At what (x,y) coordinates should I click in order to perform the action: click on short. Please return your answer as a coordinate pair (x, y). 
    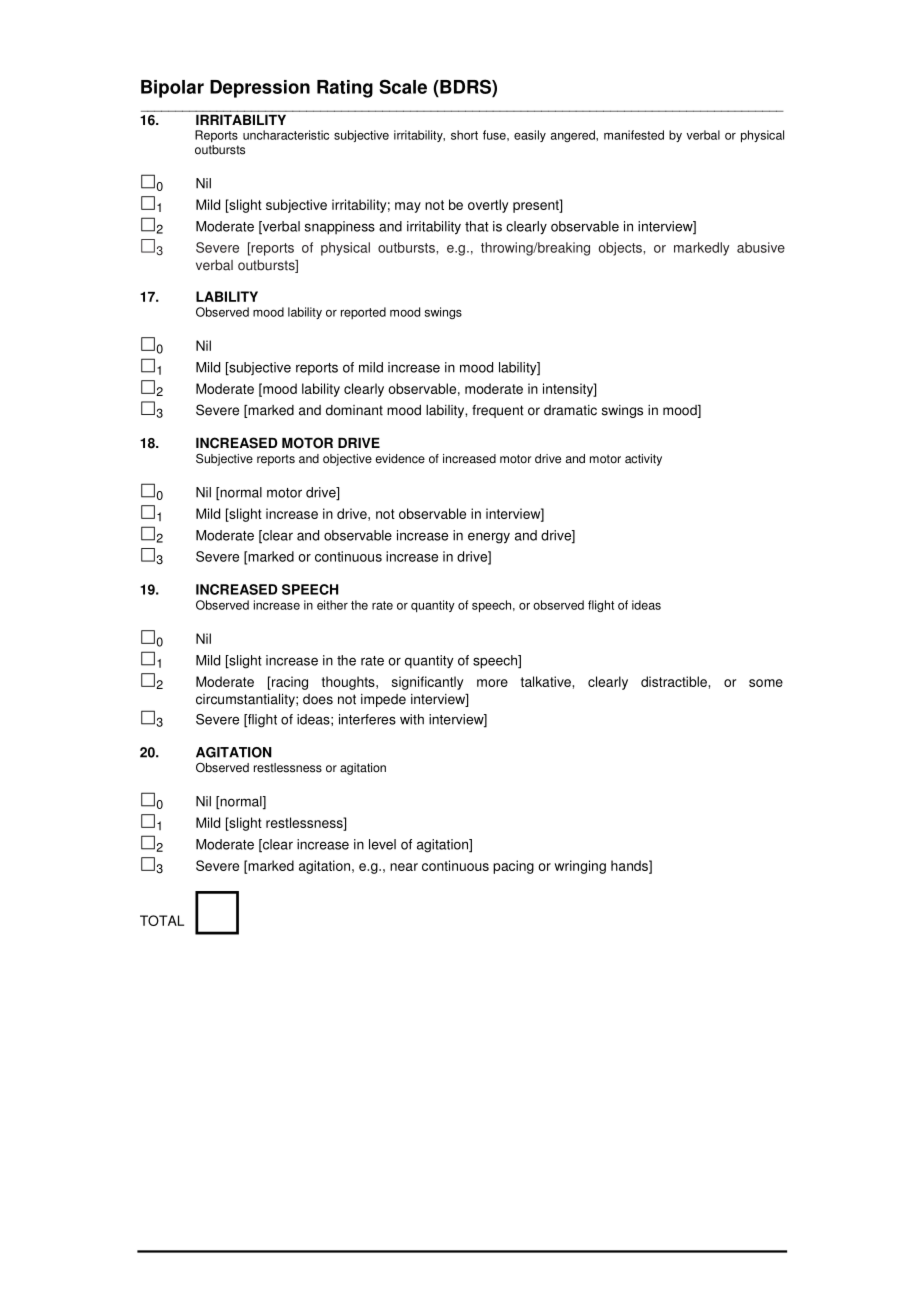
    Looking at the image, I should click on (464, 135).
